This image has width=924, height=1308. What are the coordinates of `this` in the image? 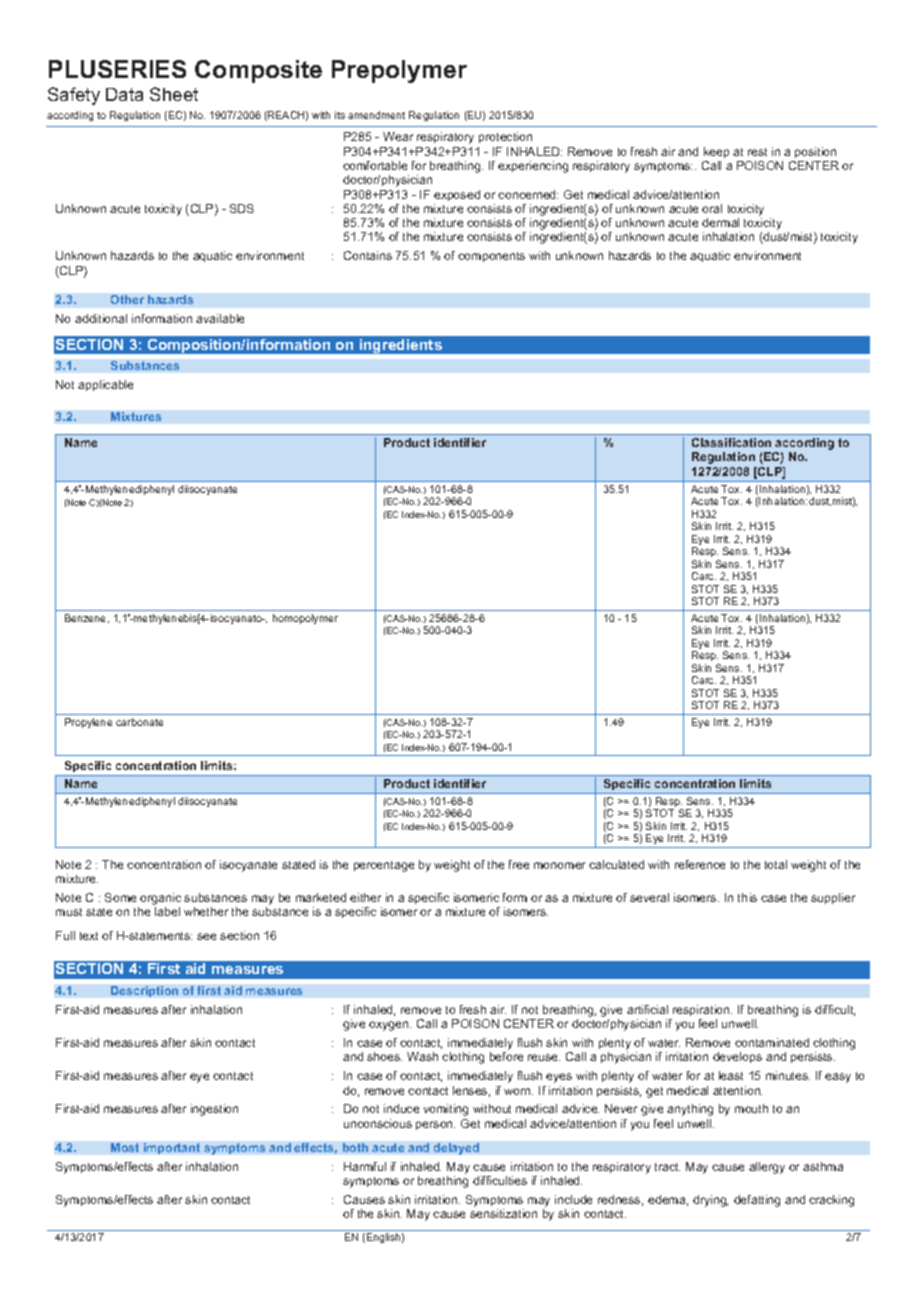 It's located at (747, 897).
